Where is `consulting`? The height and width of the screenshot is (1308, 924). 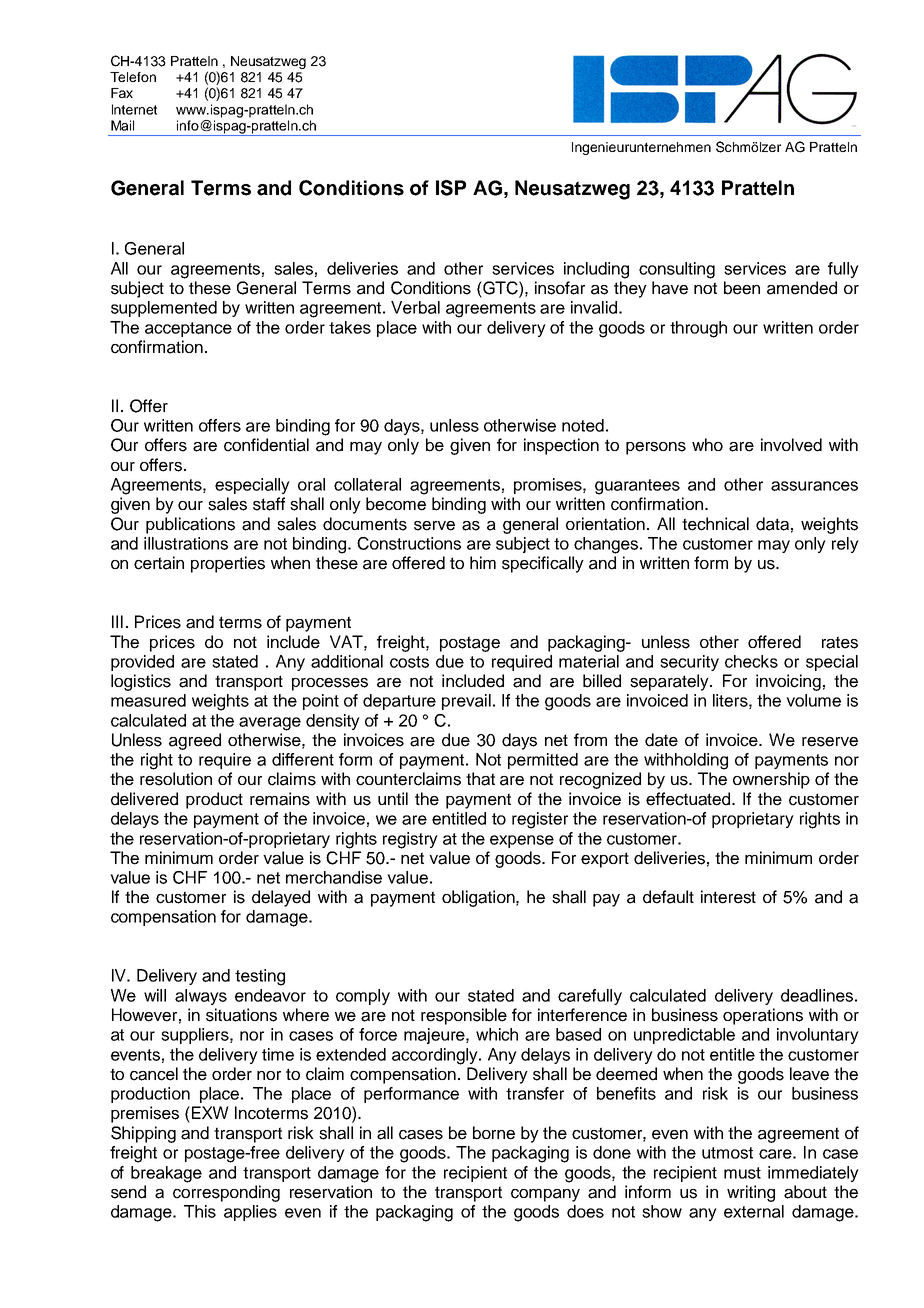 consulting is located at coordinates (677, 270).
